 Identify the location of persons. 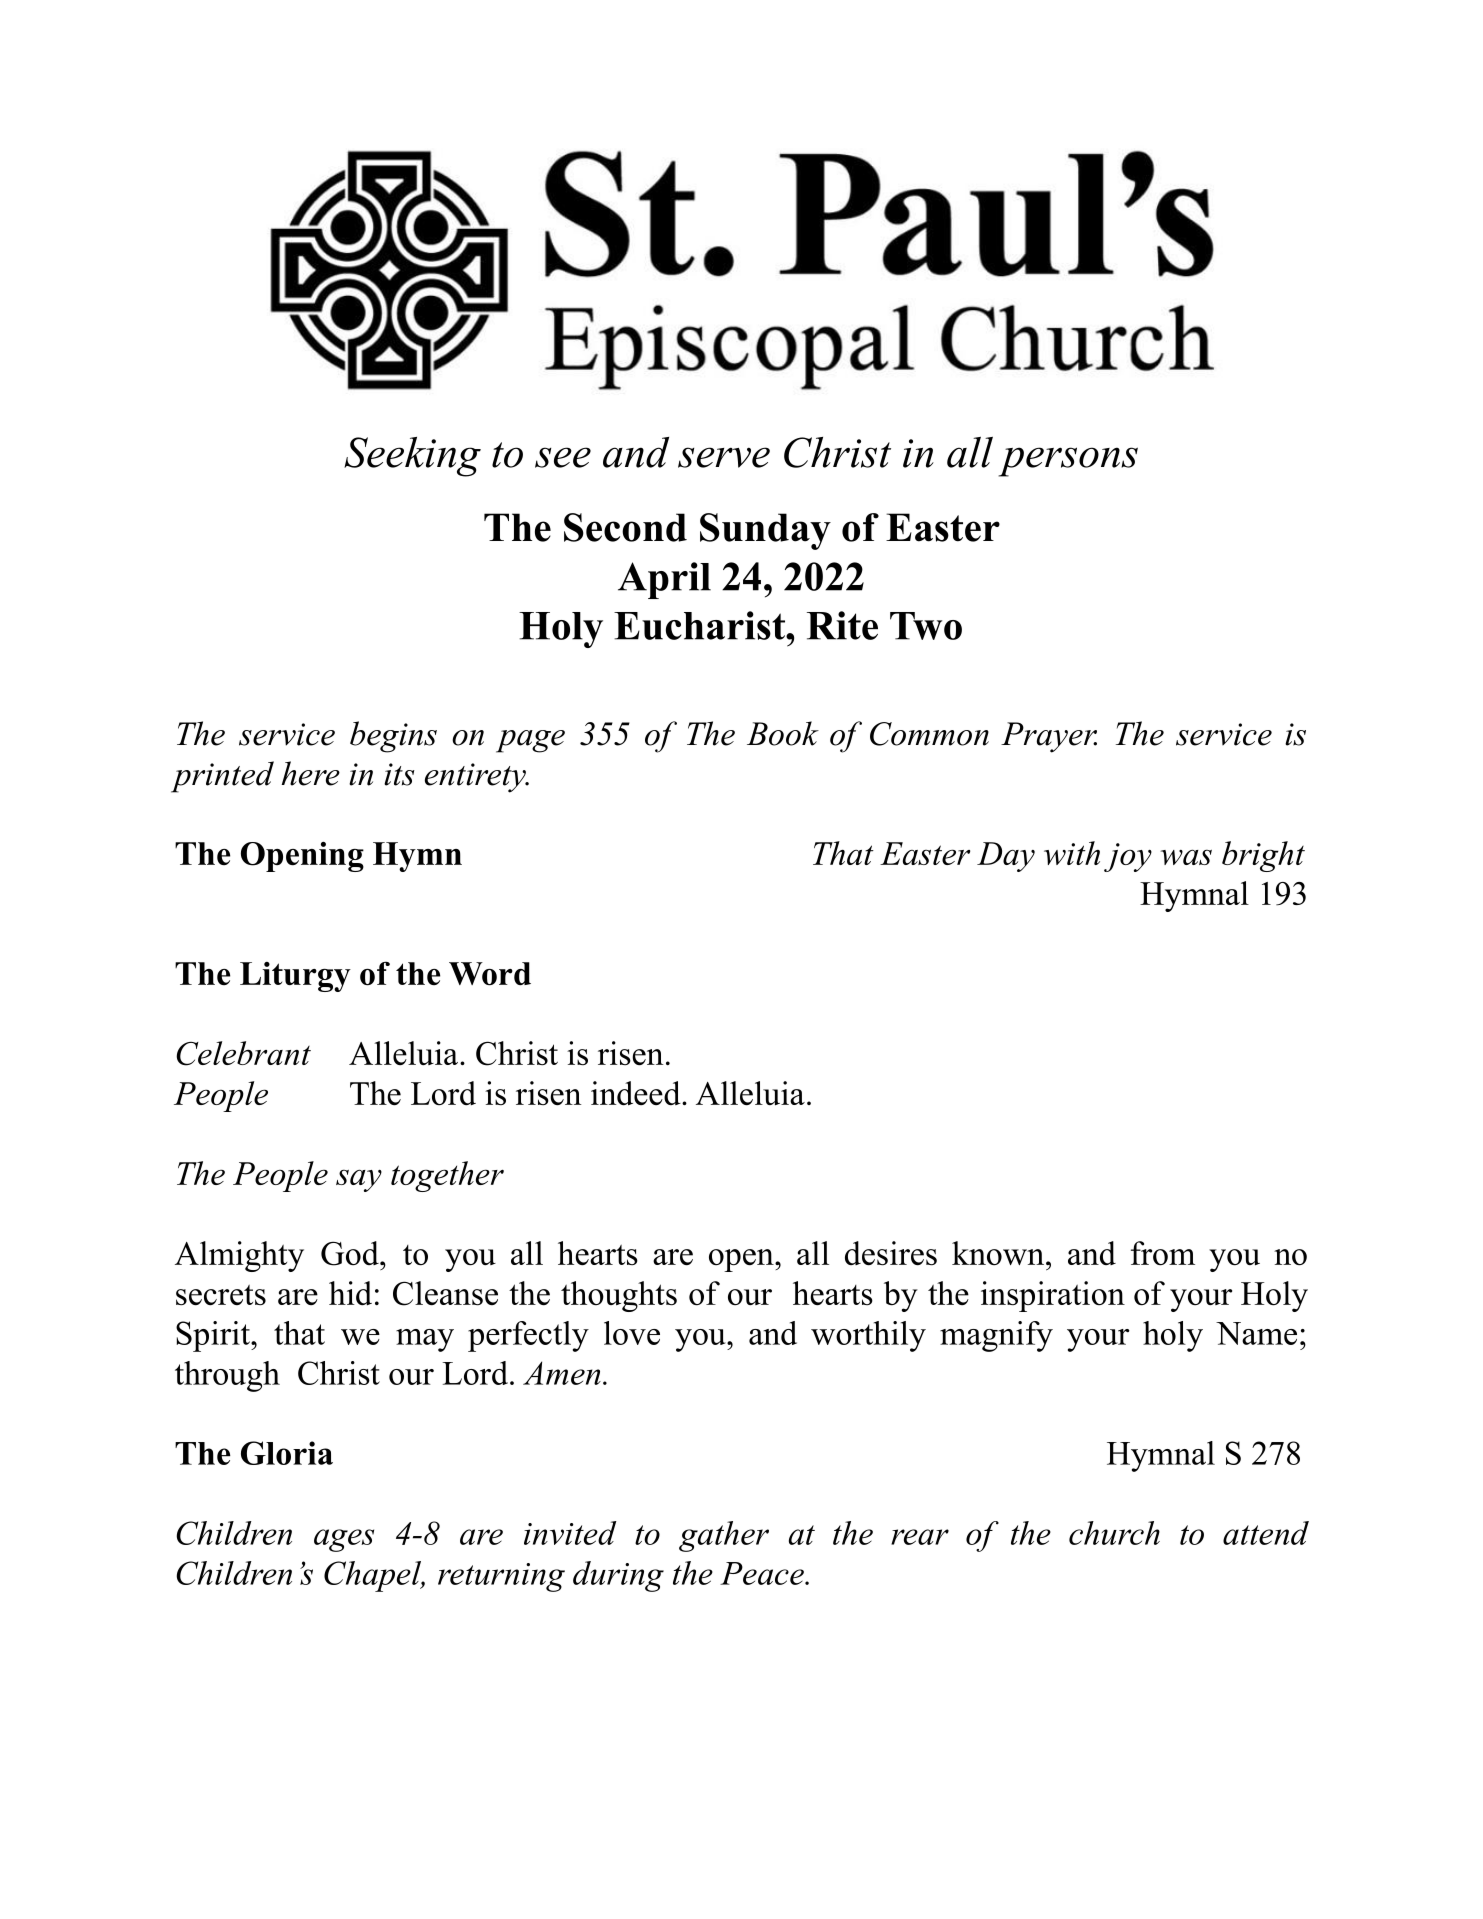
(1068, 462).
